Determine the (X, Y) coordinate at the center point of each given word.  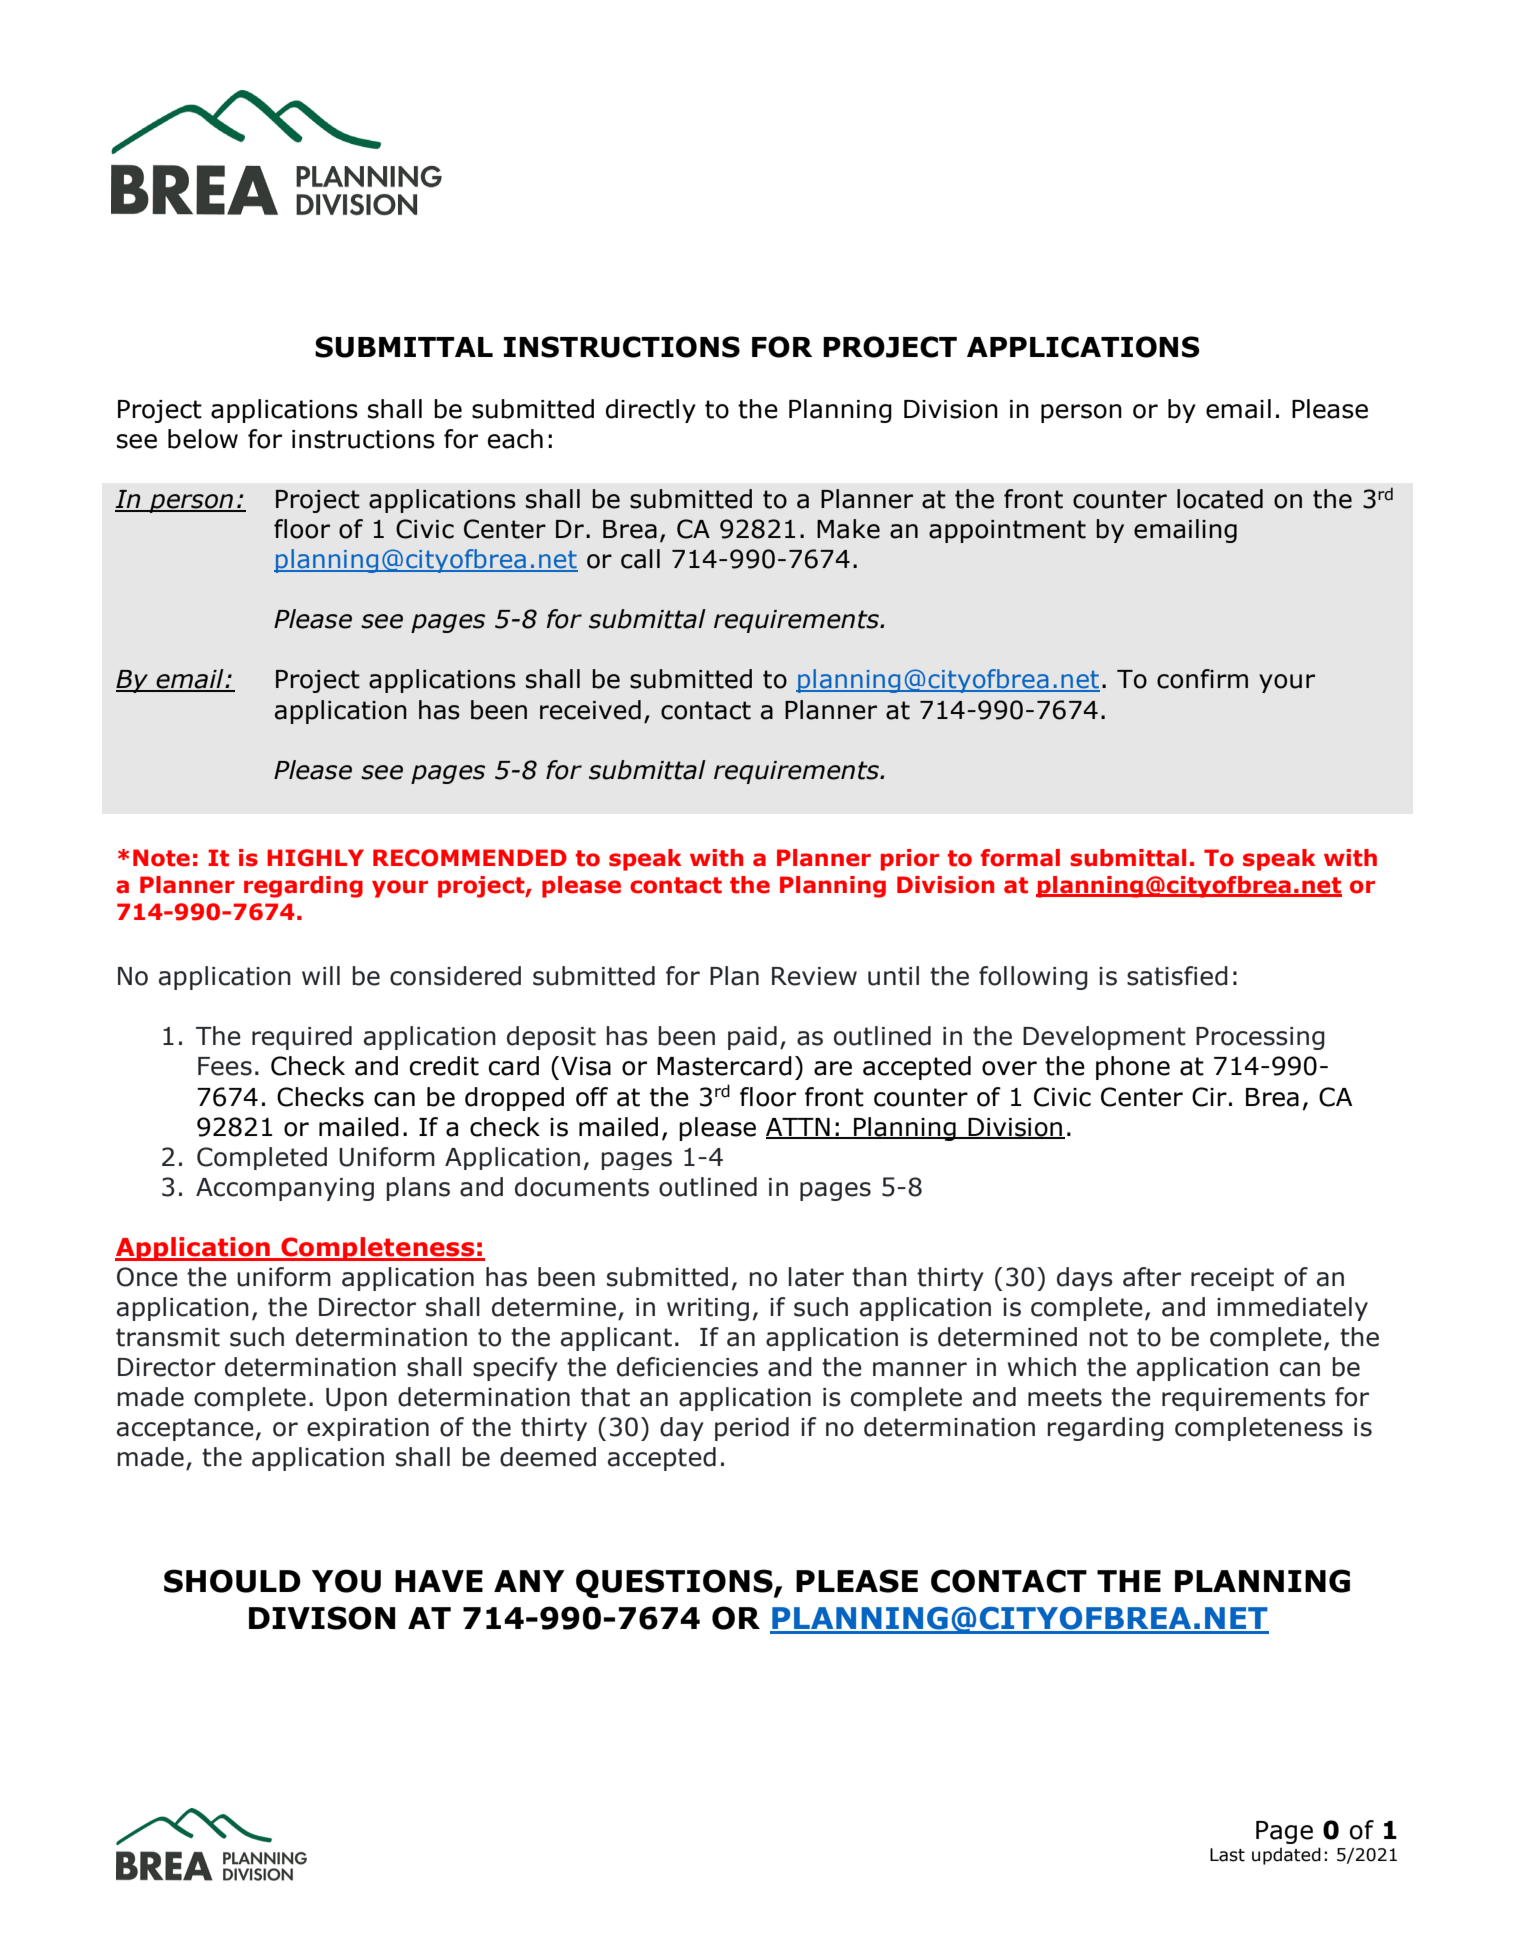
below (203, 439)
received (590, 710)
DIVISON (322, 1618)
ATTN (799, 1128)
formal (1020, 858)
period (752, 1429)
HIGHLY (315, 858)
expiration (368, 1429)
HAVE (439, 1581)
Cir (1209, 1097)
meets (1065, 1397)
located (1220, 499)
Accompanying (285, 1189)
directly (651, 411)
